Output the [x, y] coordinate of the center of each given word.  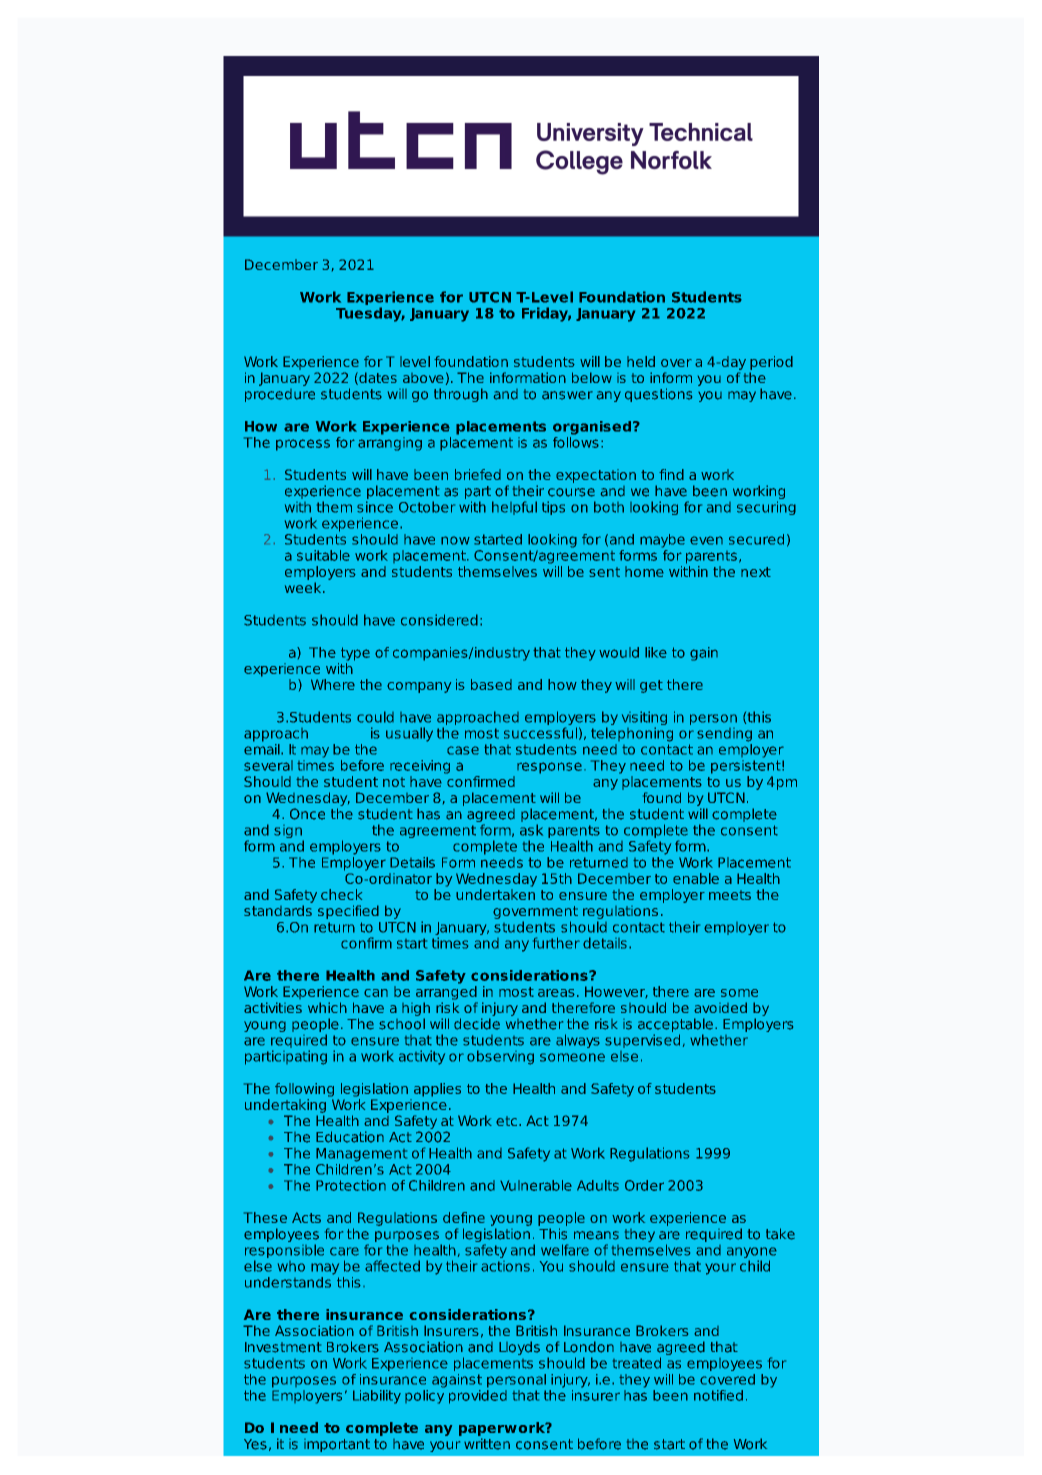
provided [478, 1395]
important [337, 1445]
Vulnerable [536, 1185]
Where [333, 684]
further [556, 943]
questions [658, 395]
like [656, 652]
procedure [280, 395]
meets [730, 895]
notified [718, 1395]
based [491, 684]
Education [350, 1137]
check [341, 894]
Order [644, 1185]
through [461, 395]
